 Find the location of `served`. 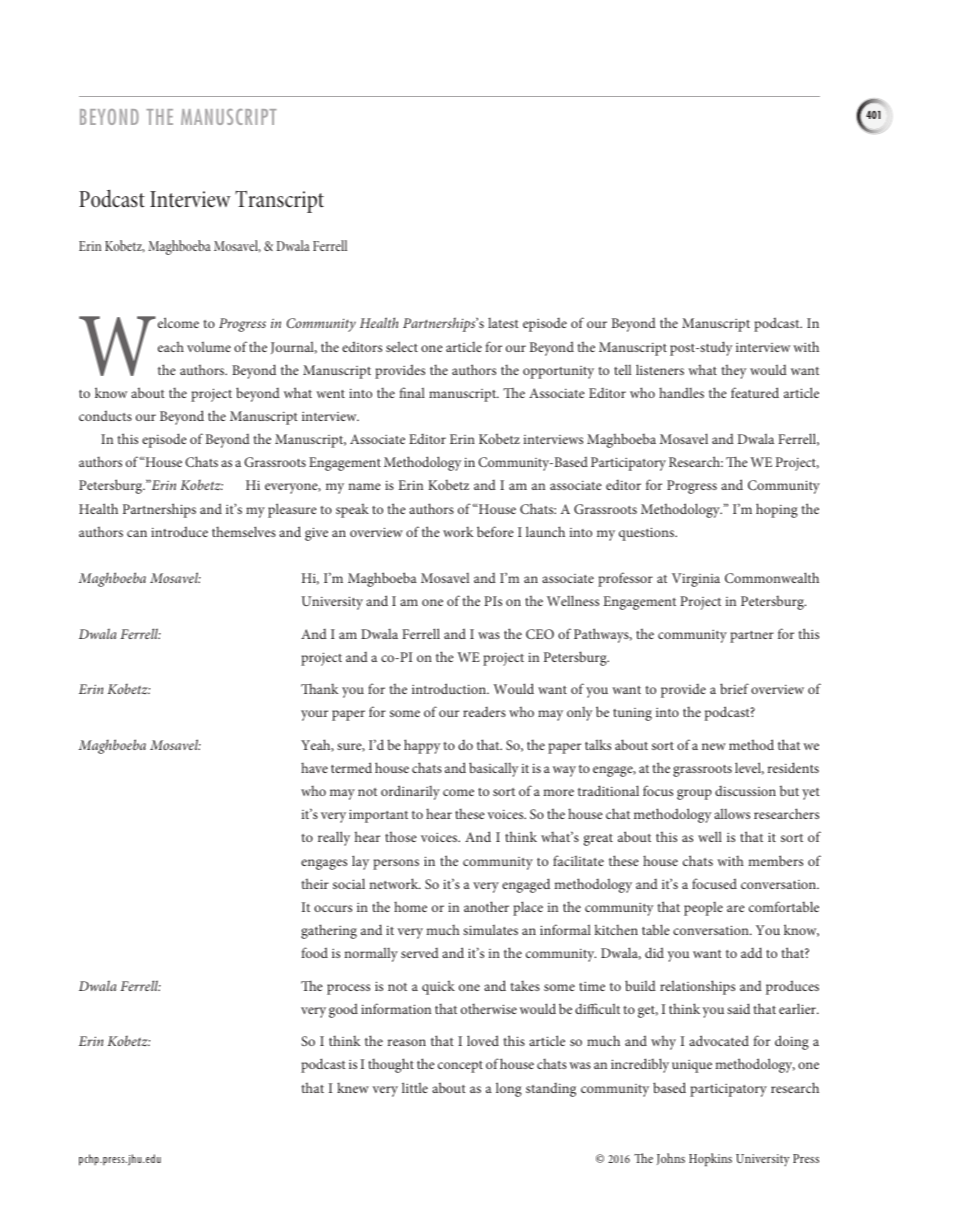

served is located at coordinates (420, 953).
